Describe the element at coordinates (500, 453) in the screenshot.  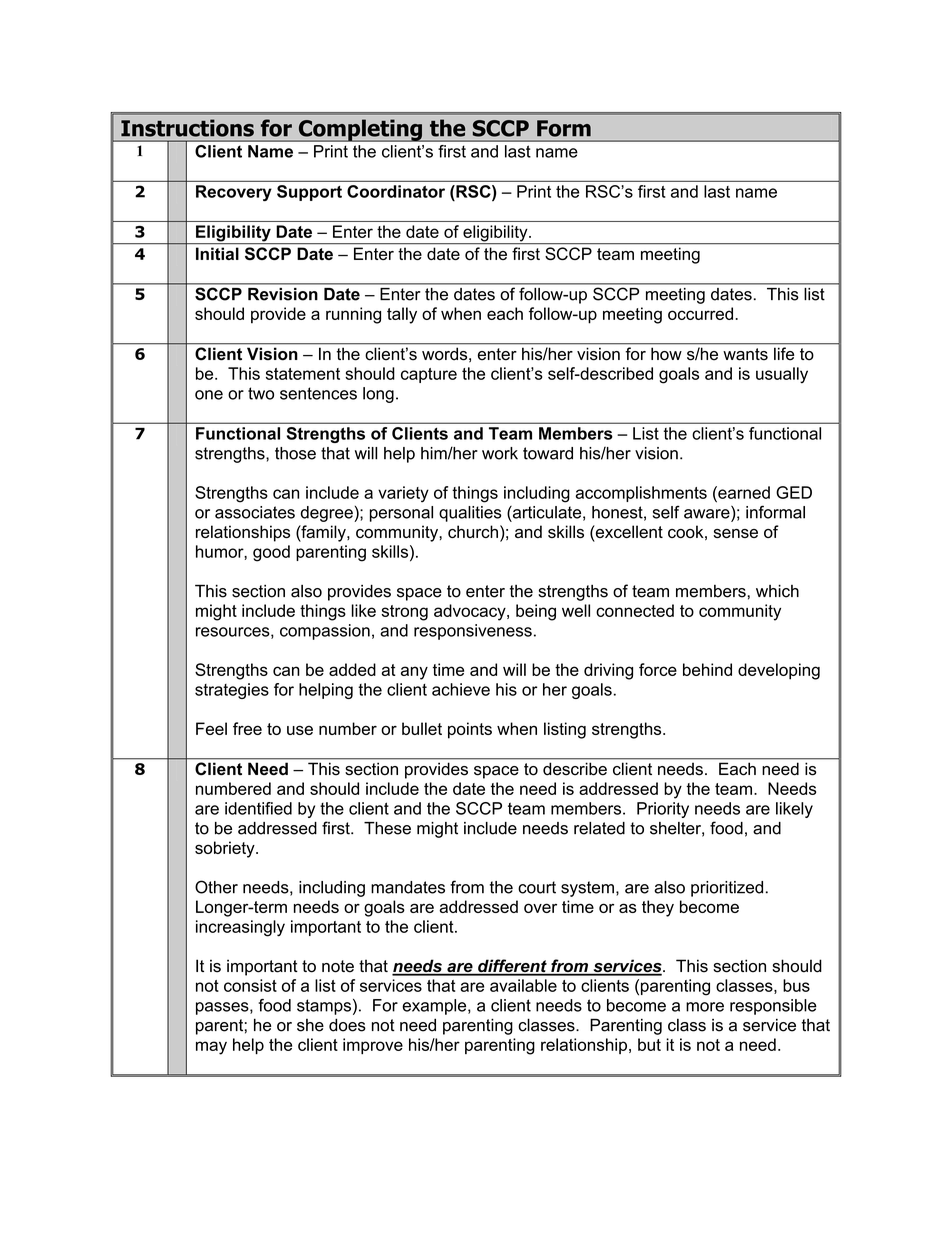
I see `work` at that location.
